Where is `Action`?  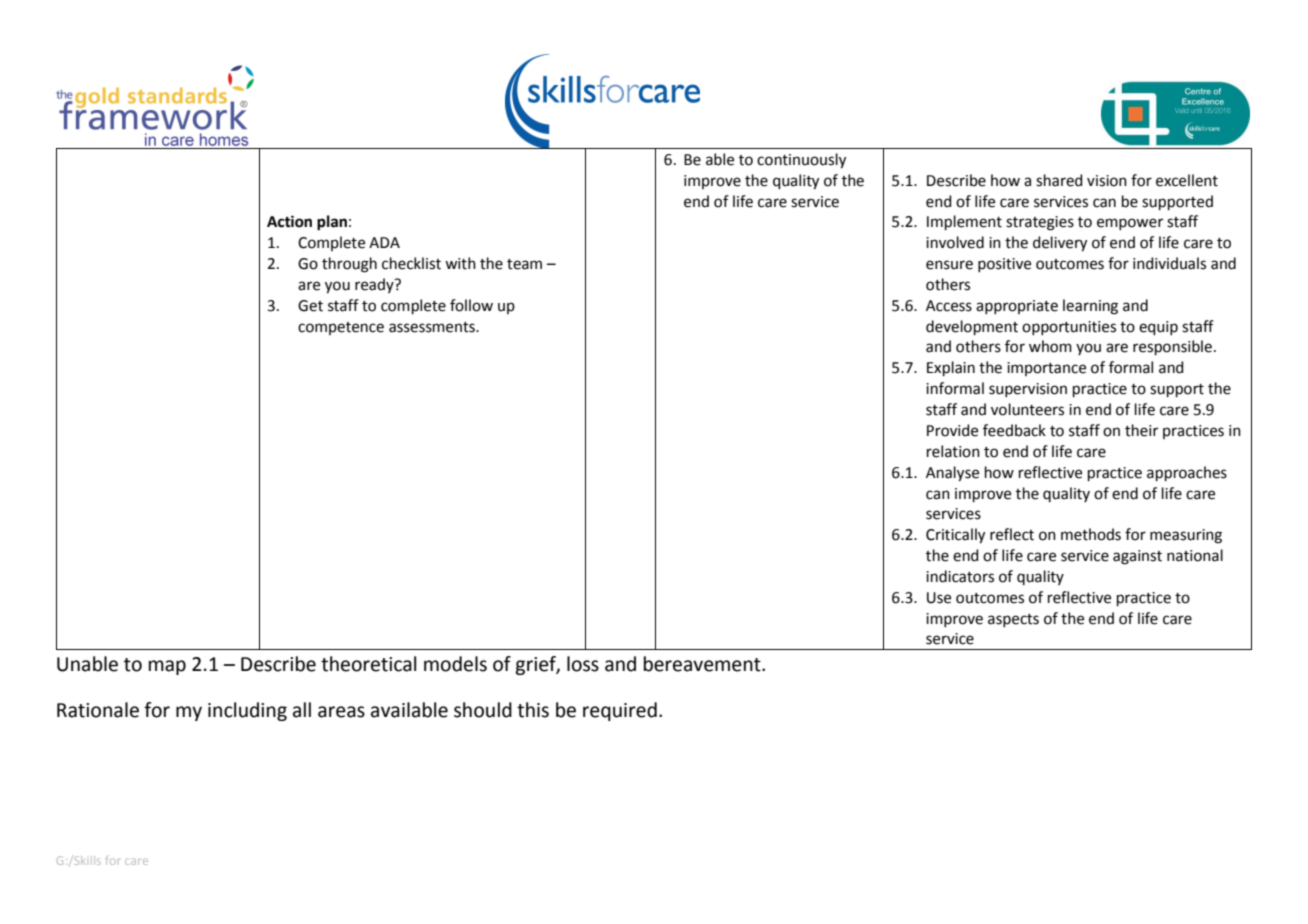 Action is located at coordinates (289, 221).
